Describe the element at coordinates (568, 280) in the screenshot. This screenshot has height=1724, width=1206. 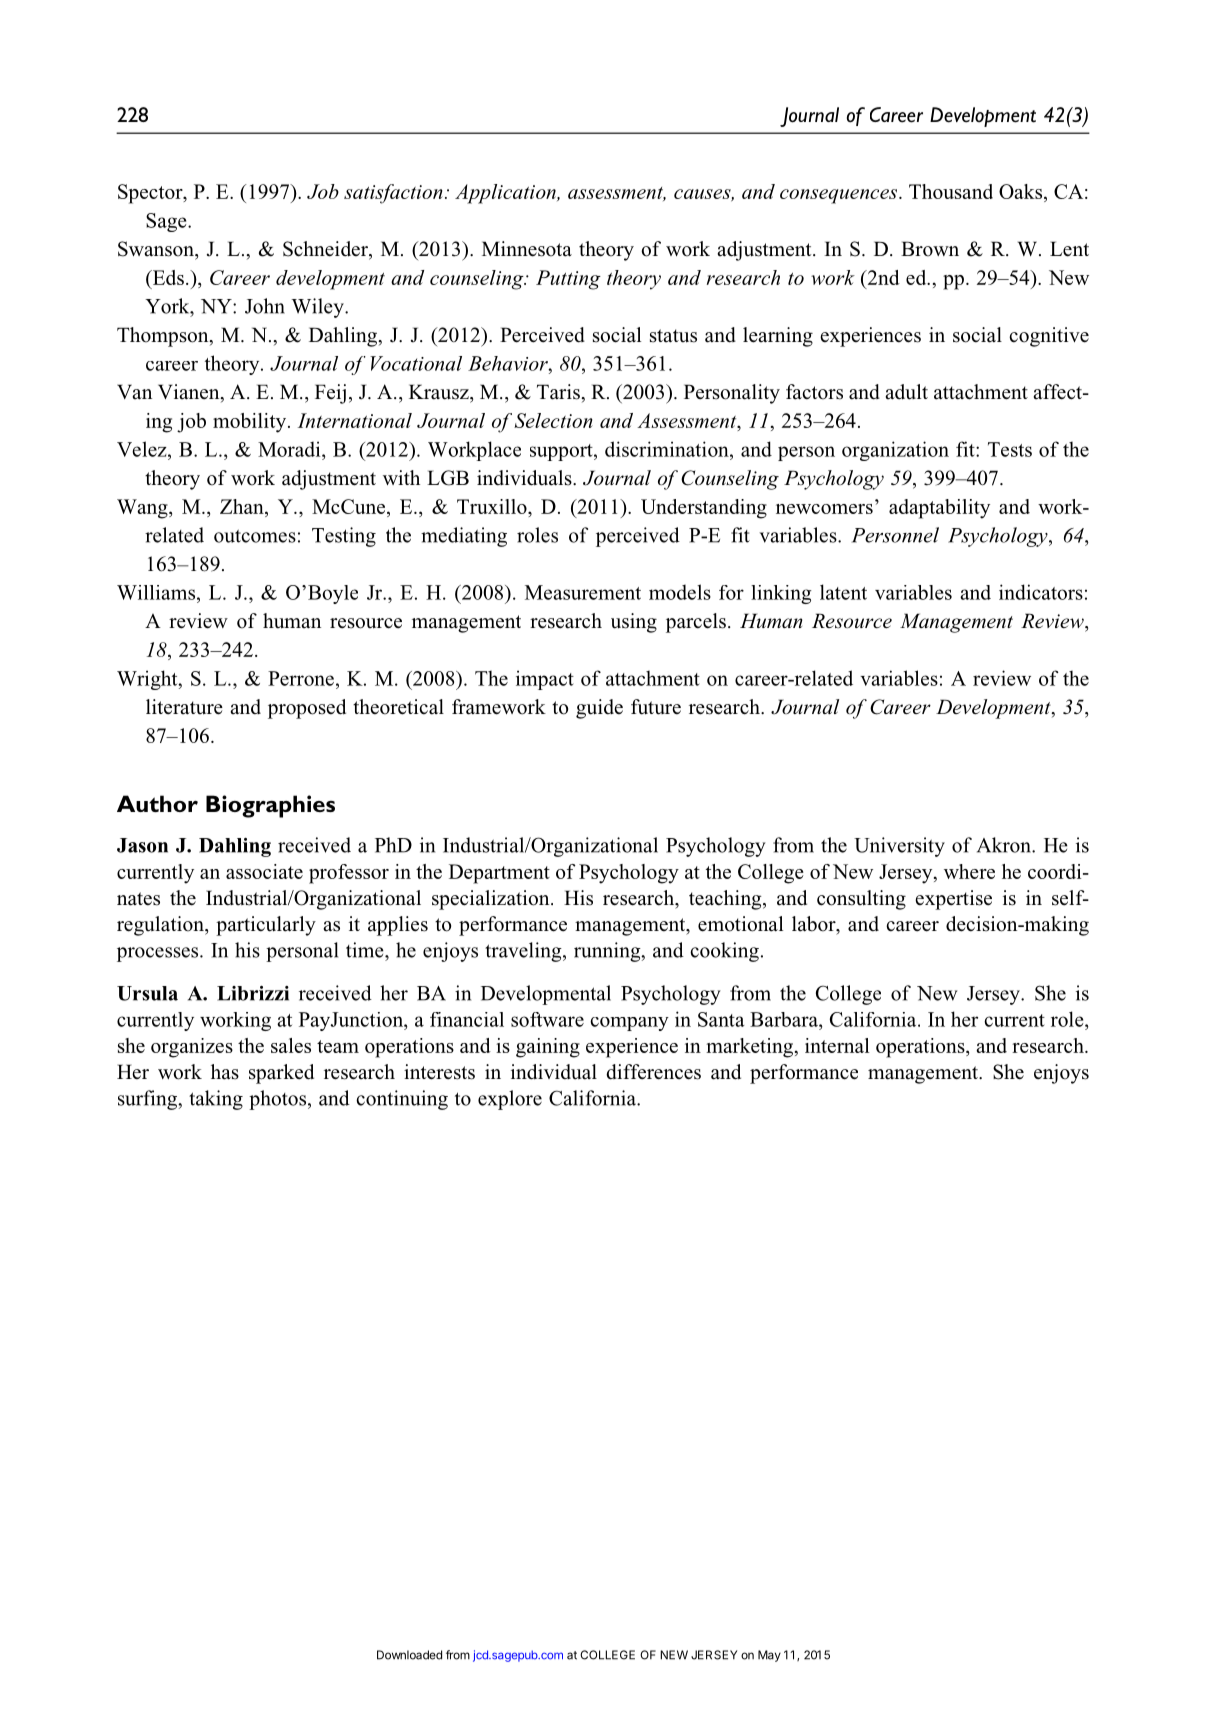
I see `Putting` at that location.
